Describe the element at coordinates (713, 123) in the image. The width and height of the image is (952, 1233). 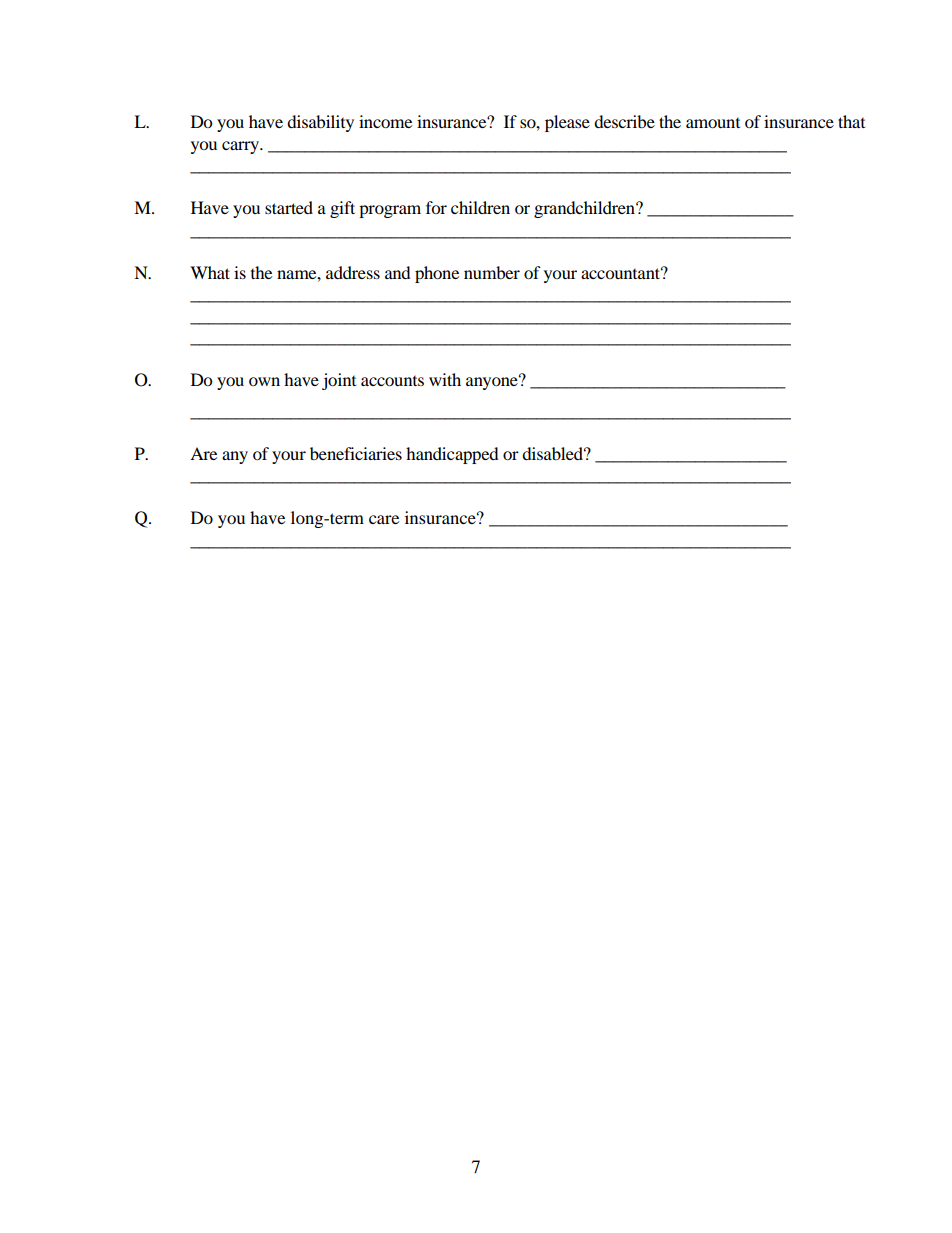
I see `amount` at that location.
